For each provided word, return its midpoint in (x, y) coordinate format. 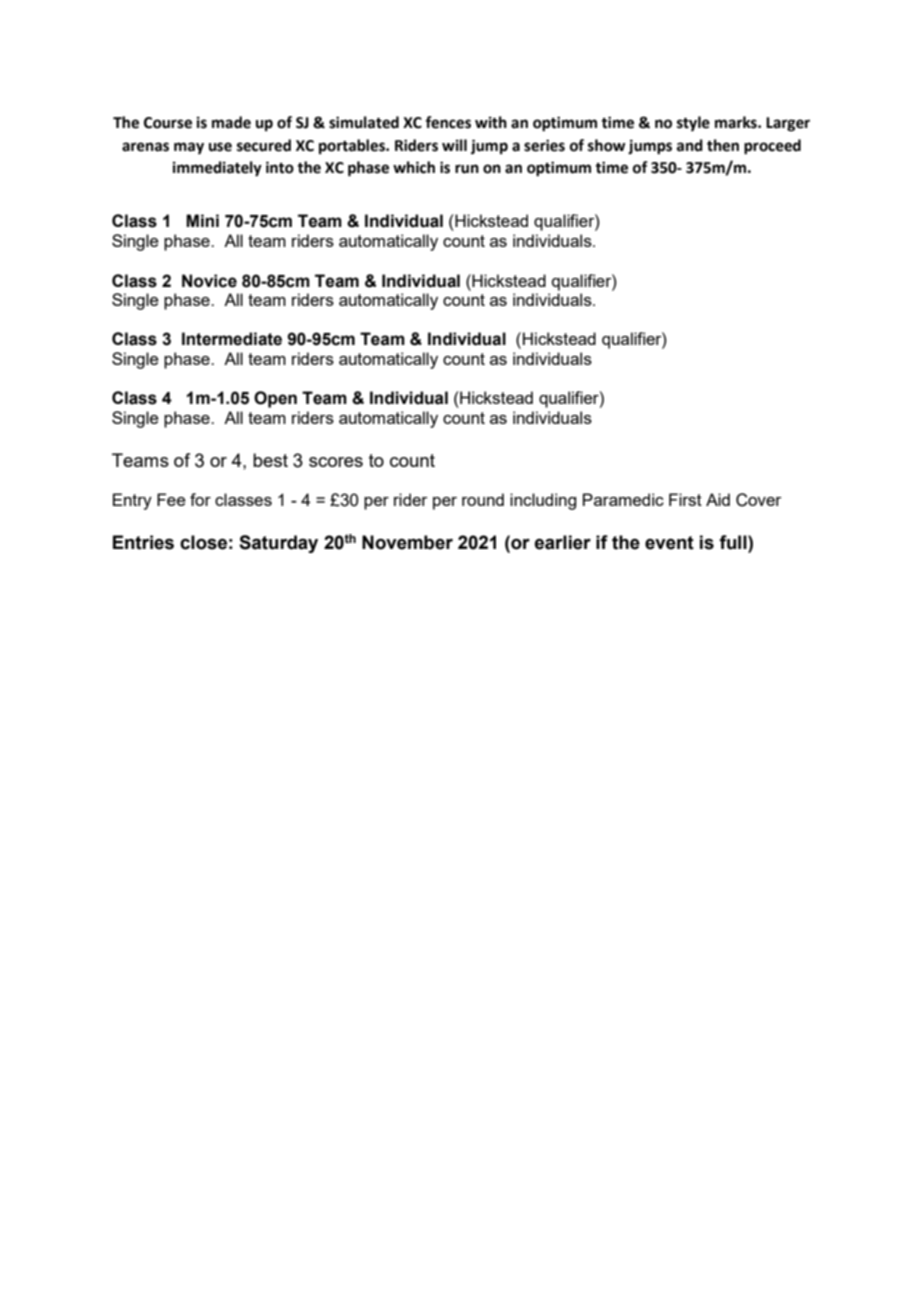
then (723, 145)
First (685, 499)
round (483, 499)
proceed (772, 147)
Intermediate (232, 339)
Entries (143, 542)
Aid (718, 499)
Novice (209, 281)
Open (275, 399)
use (220, 147)
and (690, 145)
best (270, 460)
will (454, 145)
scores (336, 462)
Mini (202, 220)
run (467, 169)
